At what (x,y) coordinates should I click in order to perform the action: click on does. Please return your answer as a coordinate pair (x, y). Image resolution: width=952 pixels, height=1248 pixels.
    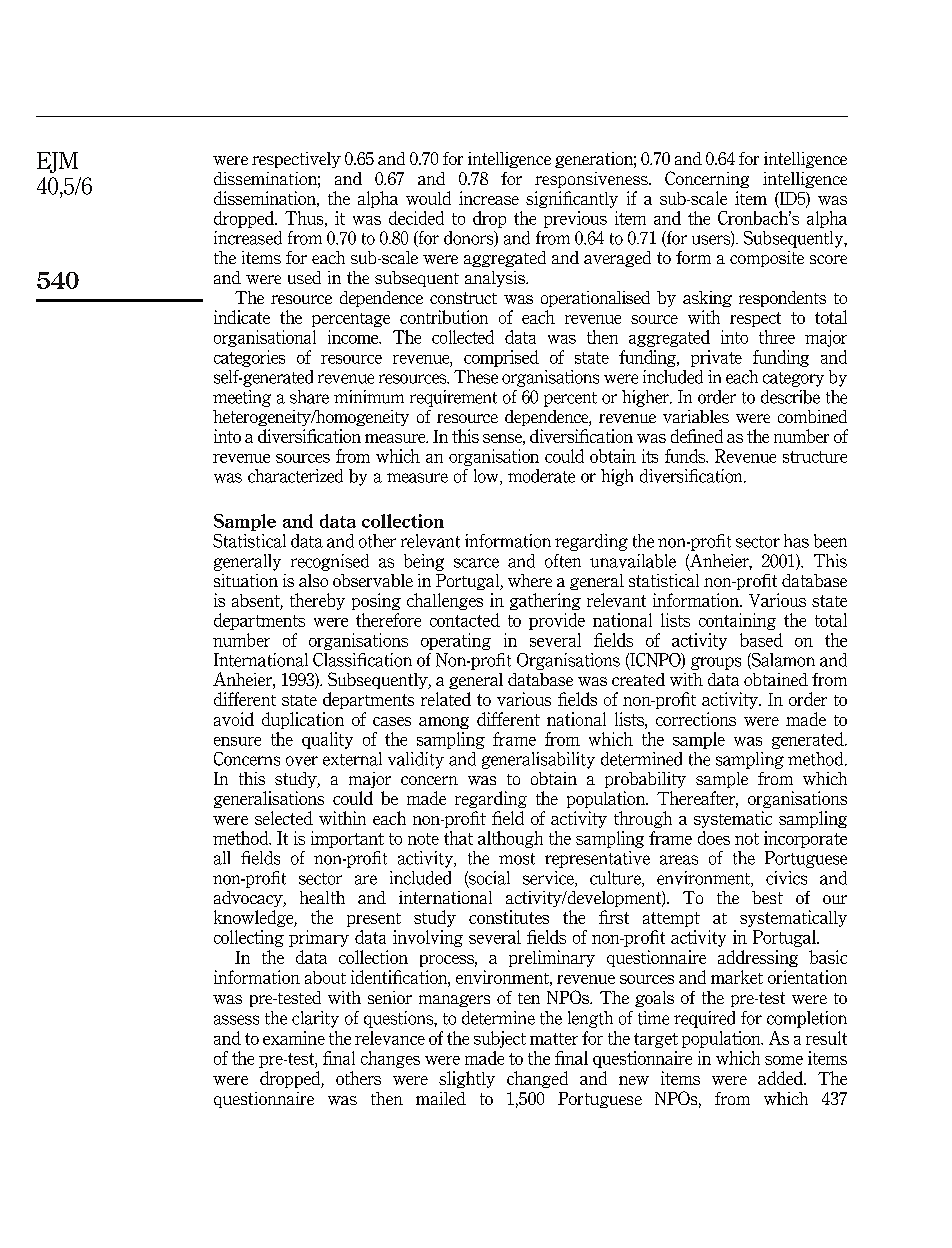
    Looking at the image, I should click on (714, 838).
